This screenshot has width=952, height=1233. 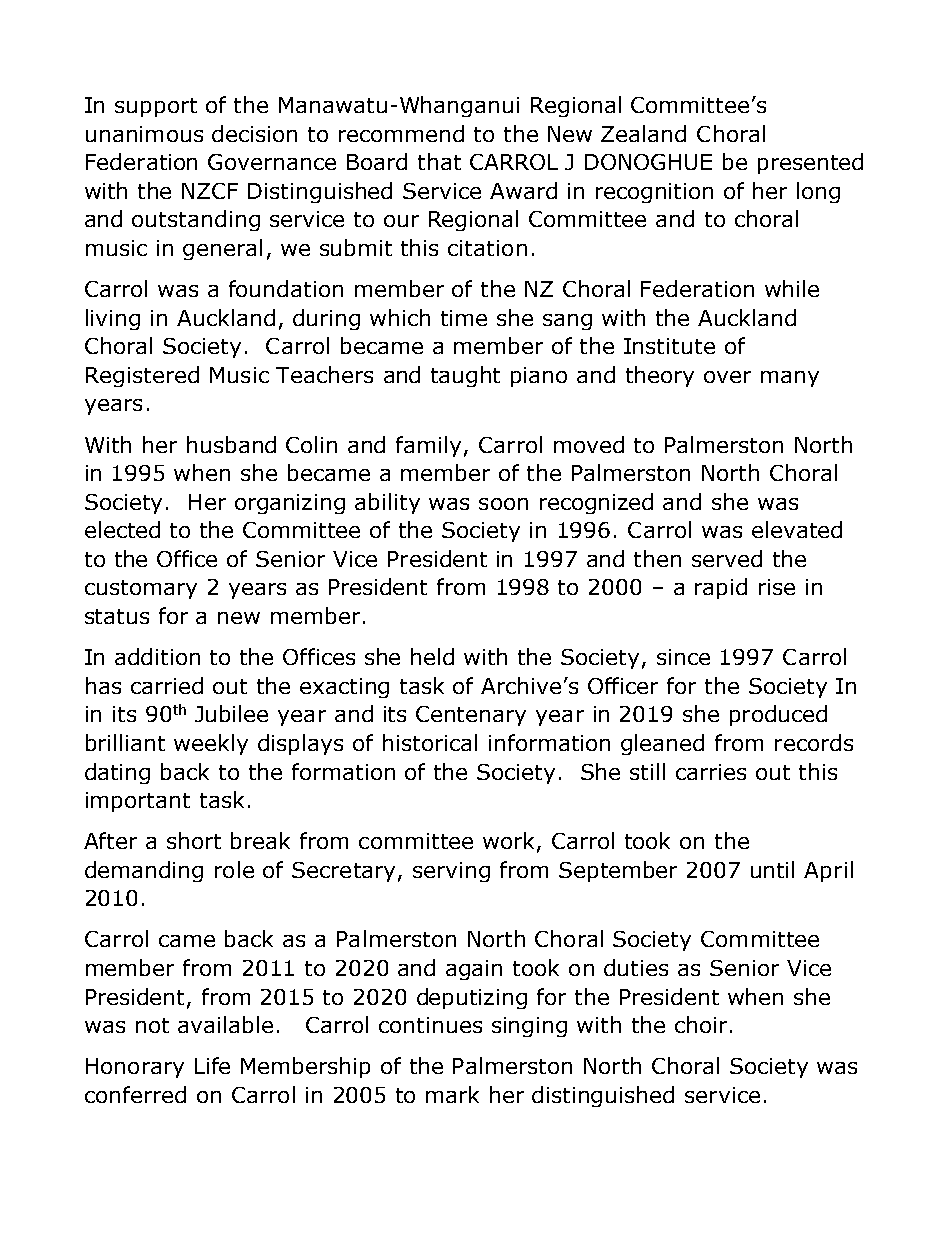 I want to click on husband, so click(x=231, y=444).
